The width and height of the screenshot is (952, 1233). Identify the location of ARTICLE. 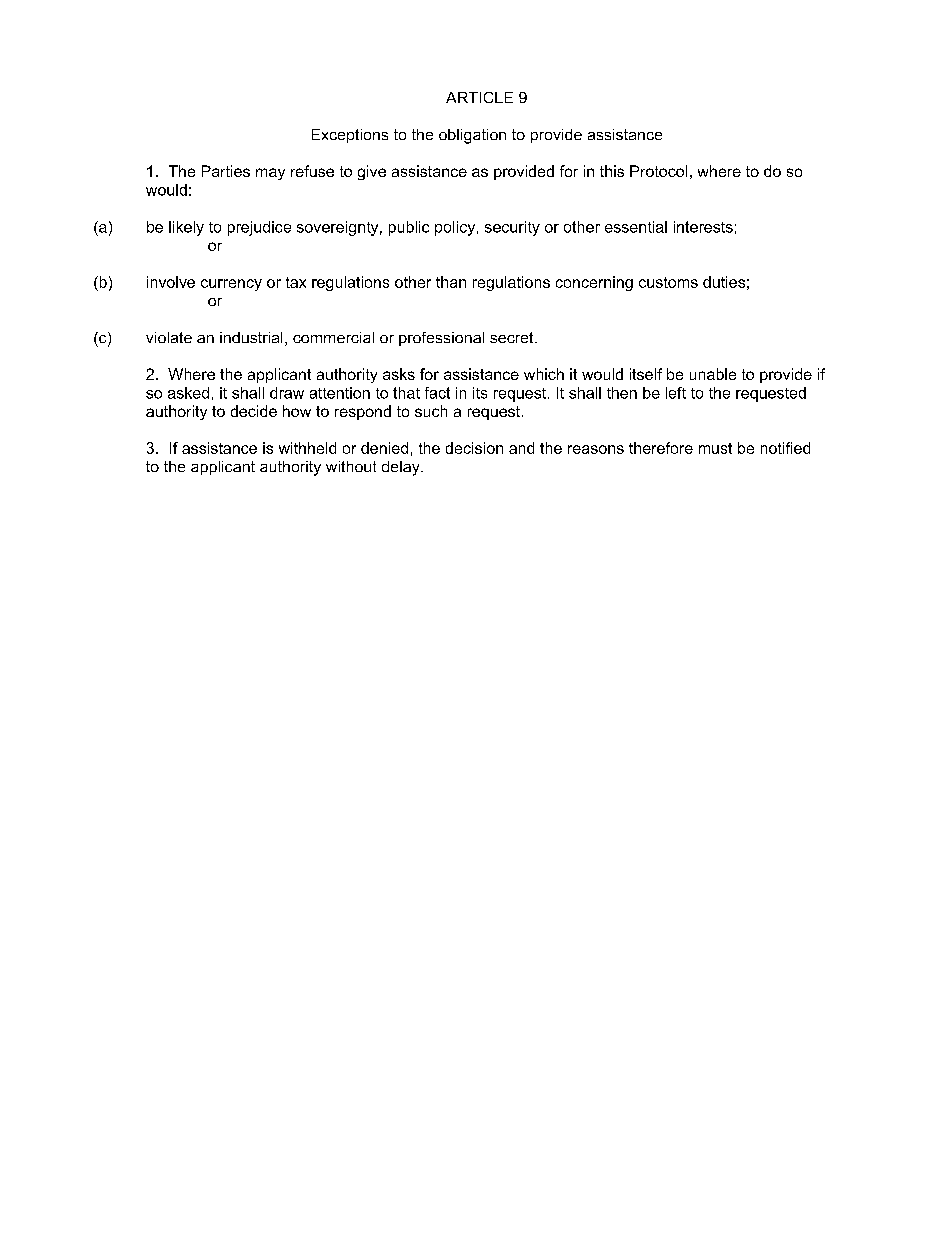
(479, 97).
